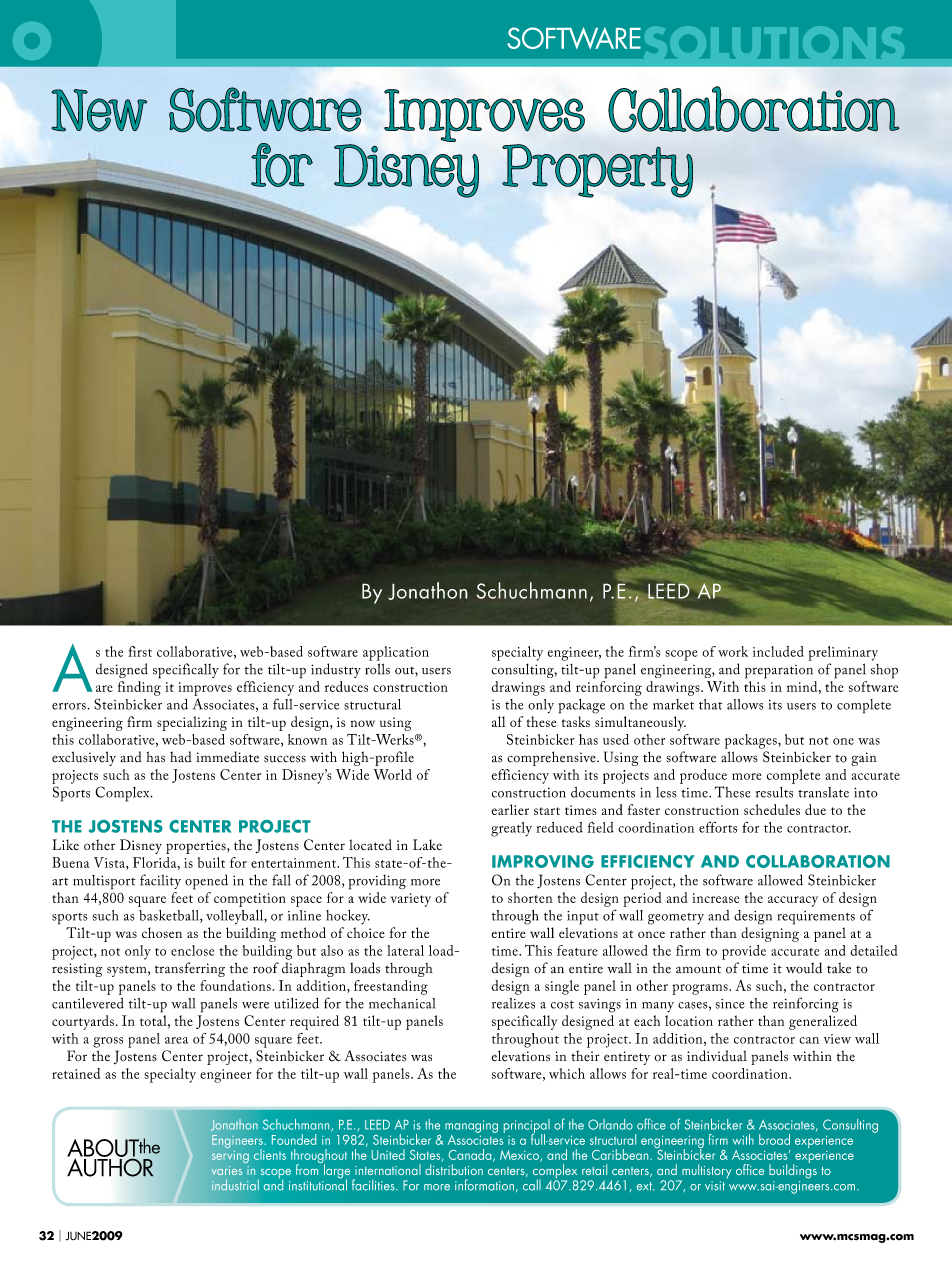 This document has width=952, height=1275. What do you see at coordinates (843, 653) in the document?
I see `preliminary` at bounding box center [843, 653].
